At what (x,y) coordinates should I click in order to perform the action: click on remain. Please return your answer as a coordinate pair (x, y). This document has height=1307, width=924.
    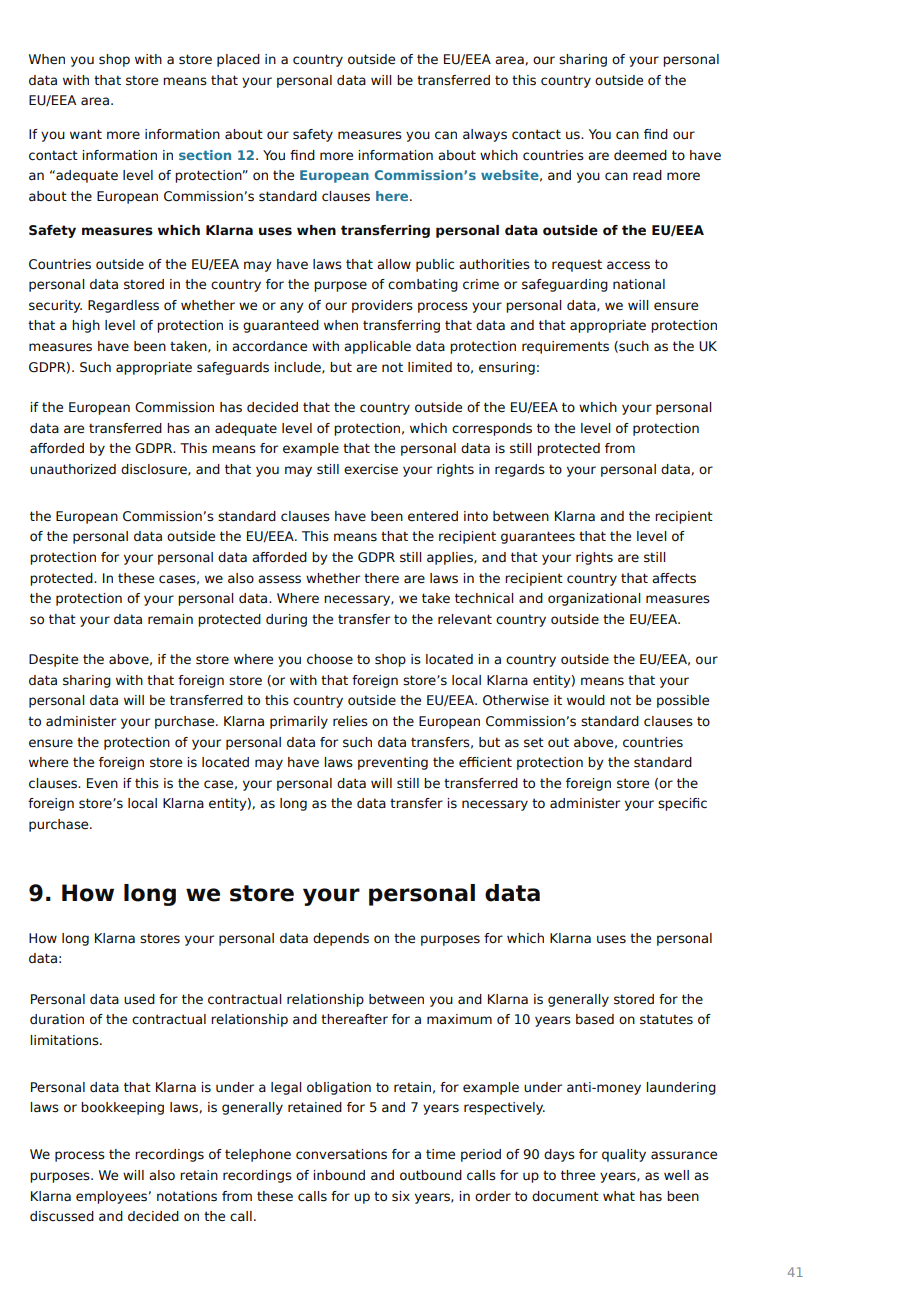
    Looking at the image, I should click on (170, 619).
